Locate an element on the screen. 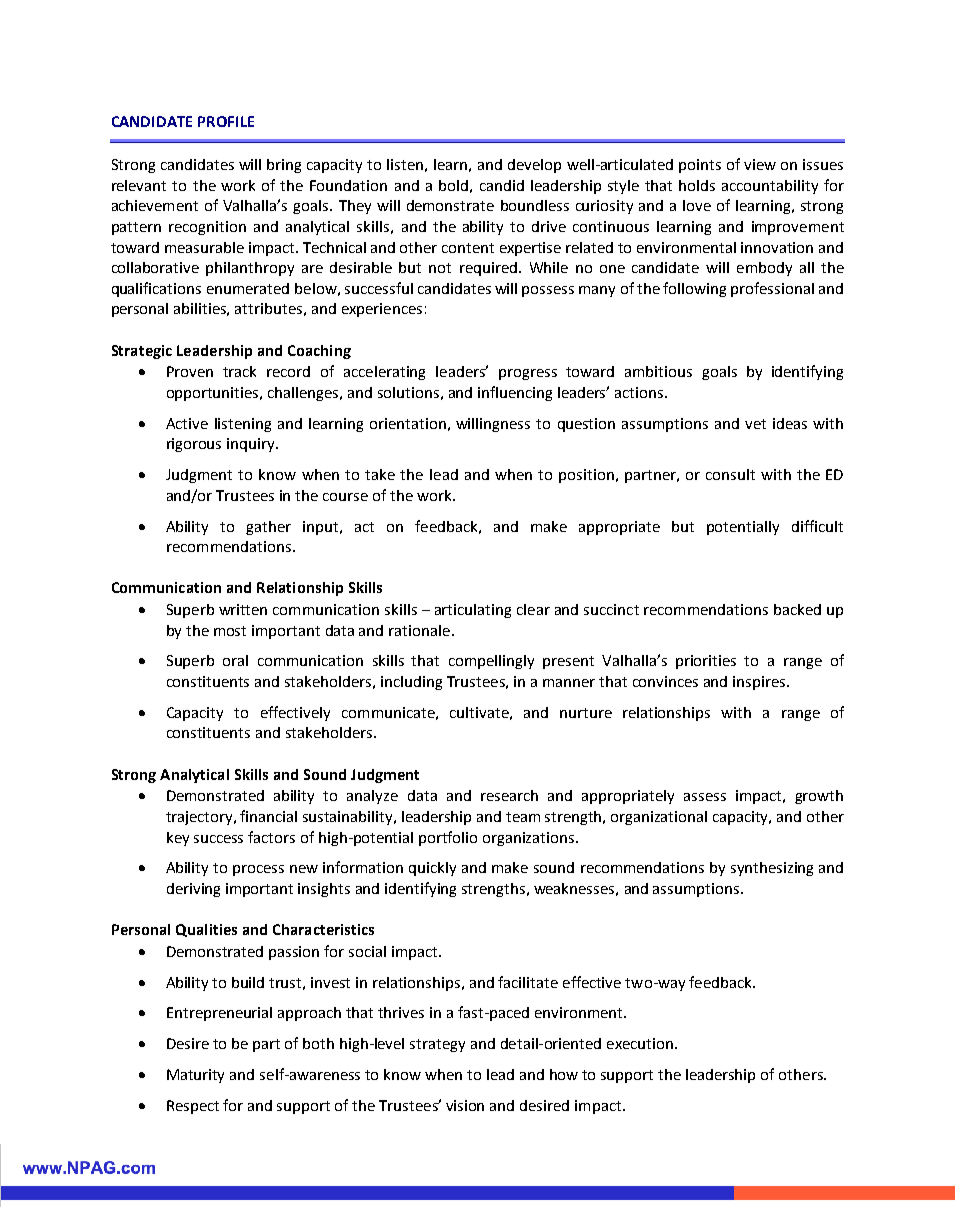 Image resolution: width=955 pixels, height=1232 pixels. backed is located at coordinates (797, 609).
